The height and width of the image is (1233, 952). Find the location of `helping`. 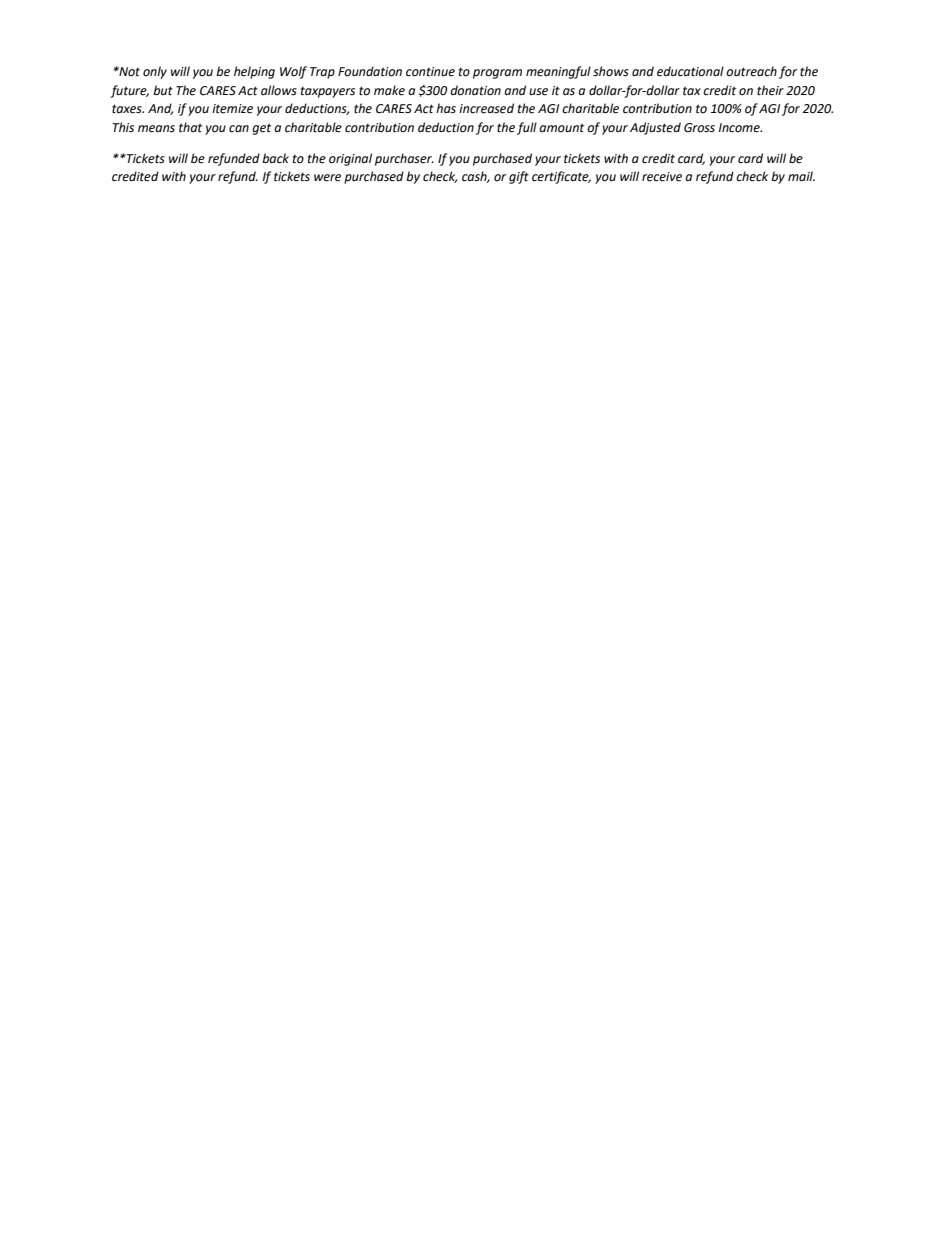

helping is located at coordinates (254, 72).
